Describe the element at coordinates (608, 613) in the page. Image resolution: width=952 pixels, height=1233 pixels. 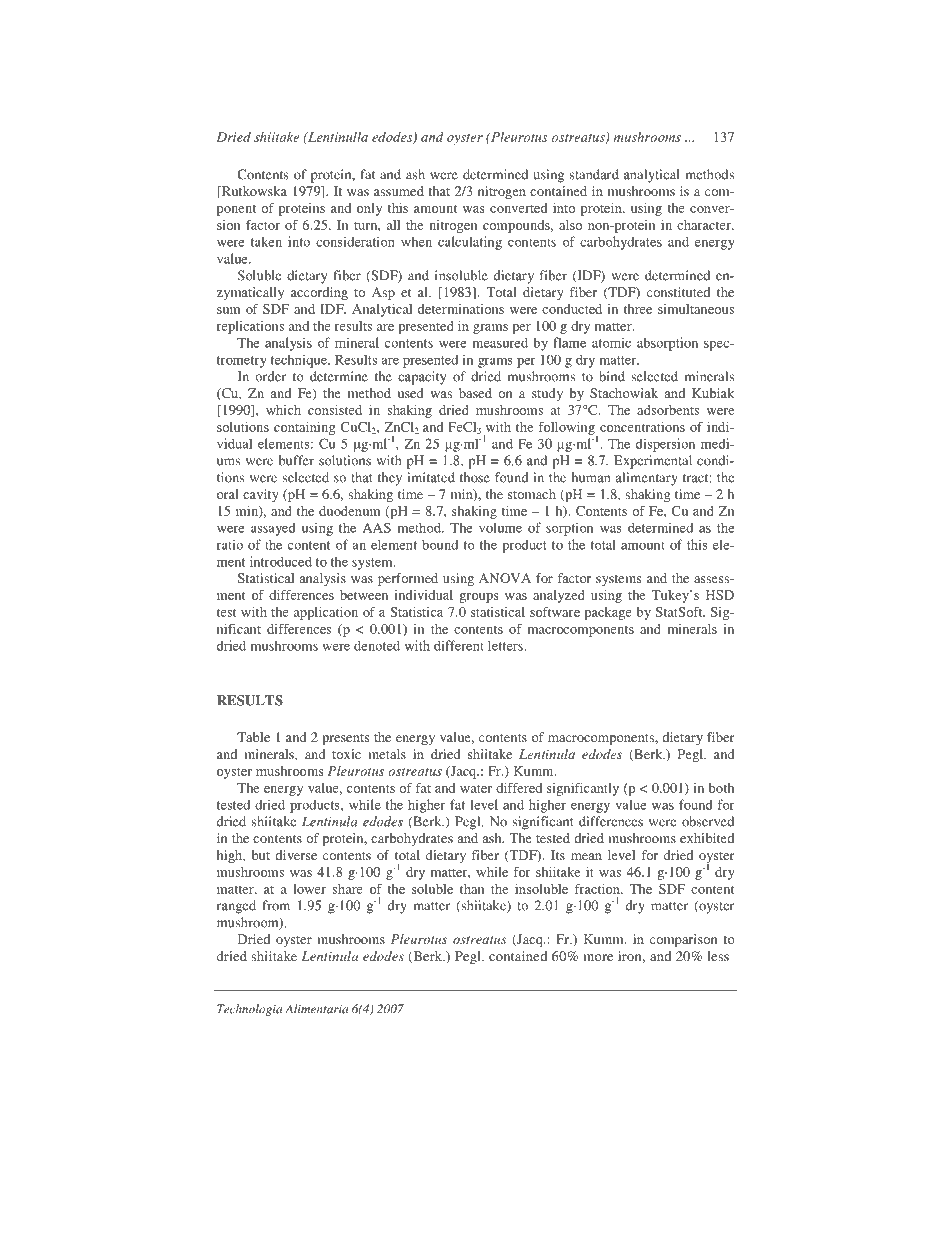
I see `package` at that location.
